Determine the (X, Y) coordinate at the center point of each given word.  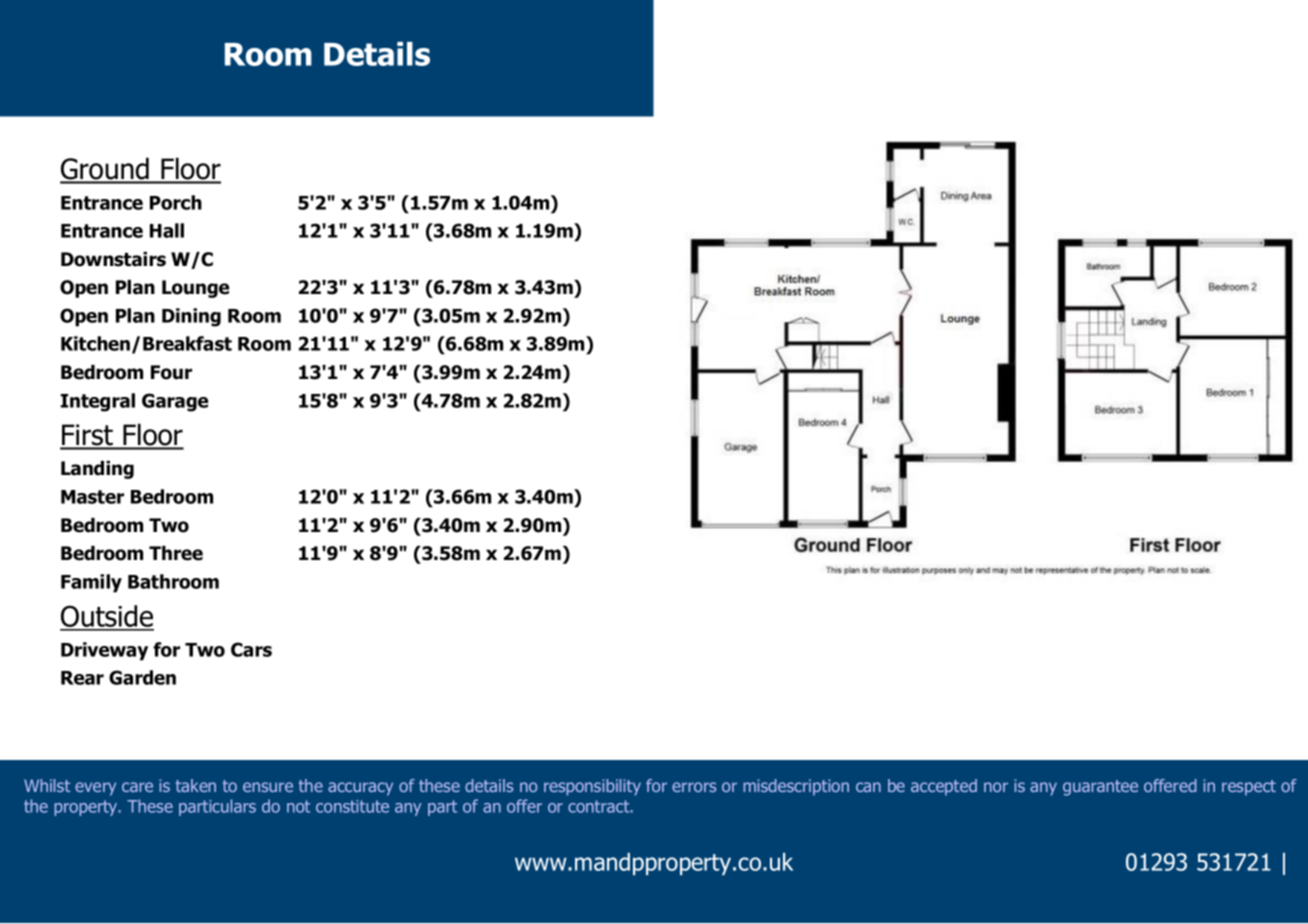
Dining (191, 317)
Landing (97, 470)
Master (92, 497)
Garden (142, 677)
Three (176, 553)
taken (196, 785)
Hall (167, 230)
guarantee (1100, 788)
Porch (176, 202)
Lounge (195, 289)
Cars (251, 649)
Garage (175, 402)
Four (171, 372)
